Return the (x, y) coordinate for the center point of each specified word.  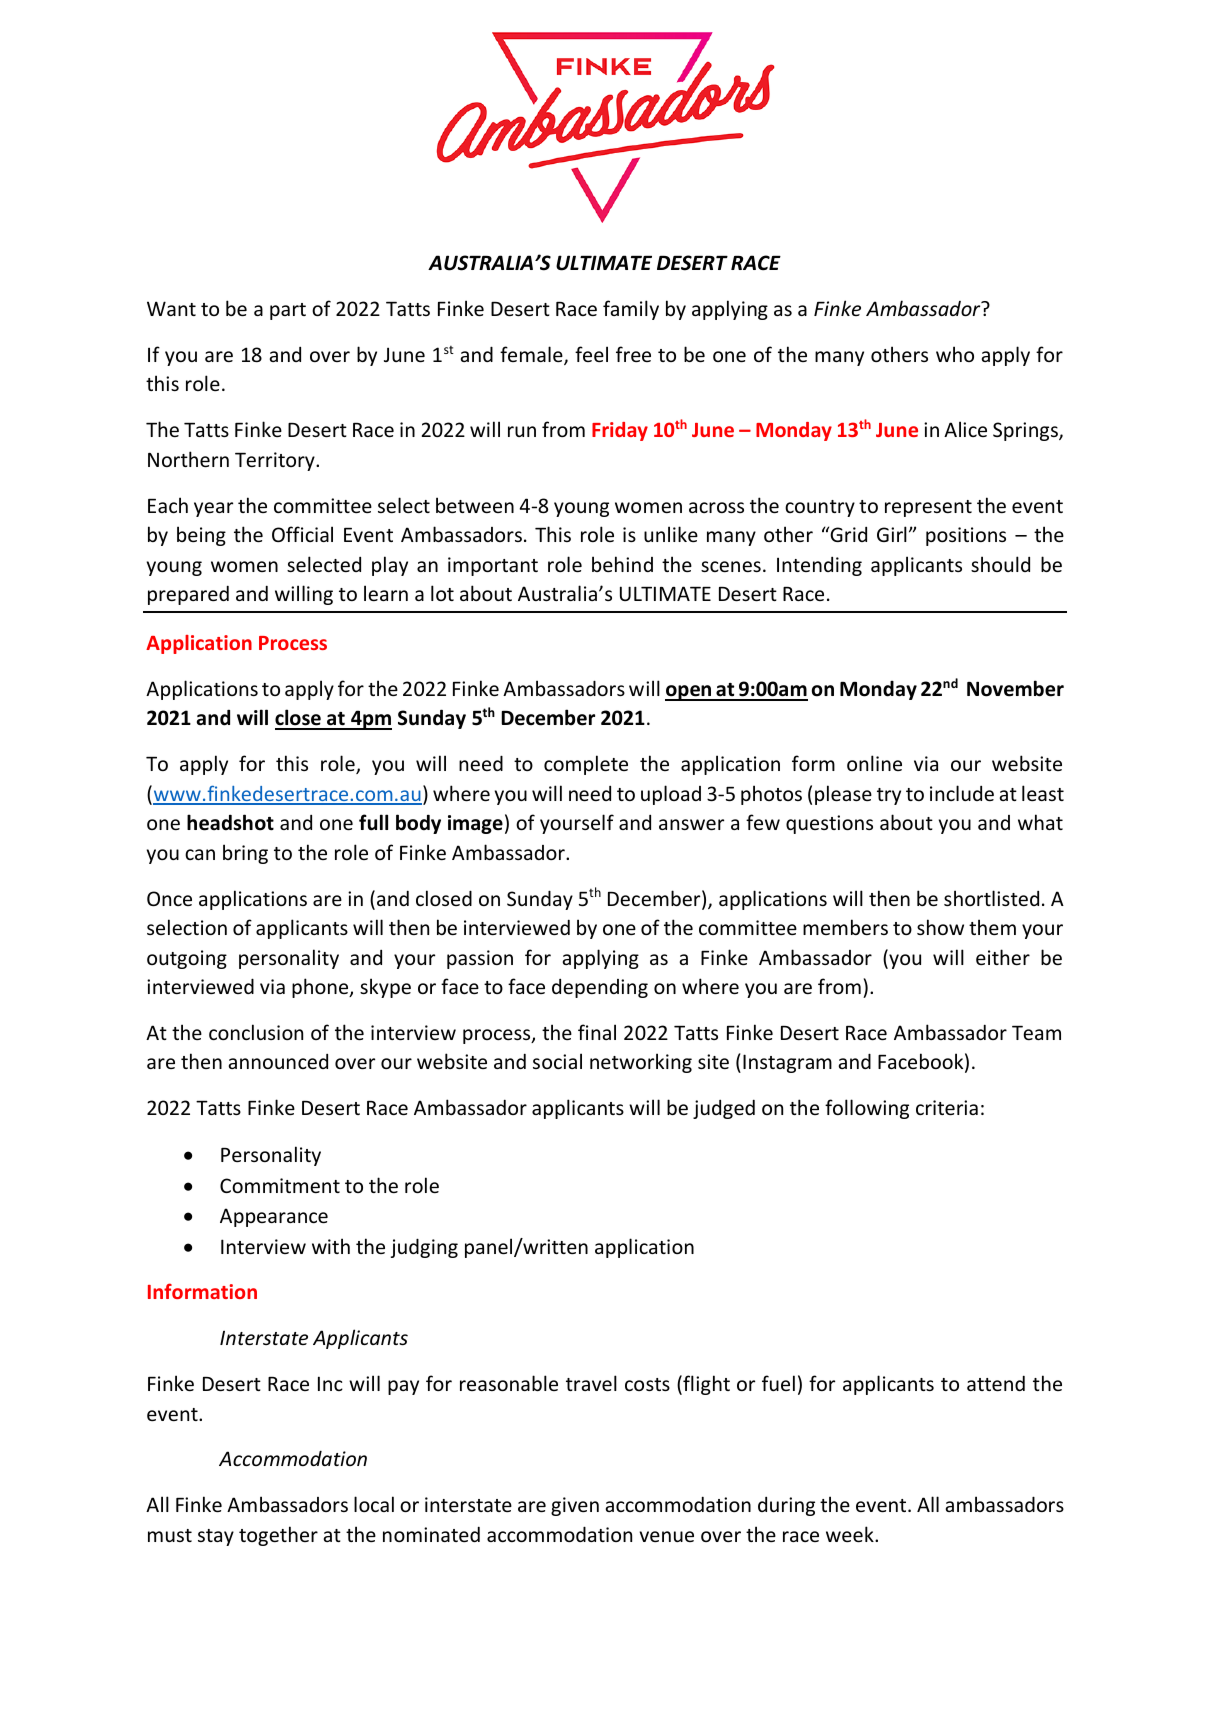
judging (424, 1248)
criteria (947, 1107)
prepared (188, 595)
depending (600, 988)
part (288, 311)
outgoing (187, 959)
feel (591, 354)
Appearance (274, 1217)
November (1015, 688)
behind (622, 564)
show (940, 927)
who (955, 354)
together (278, 1536)
